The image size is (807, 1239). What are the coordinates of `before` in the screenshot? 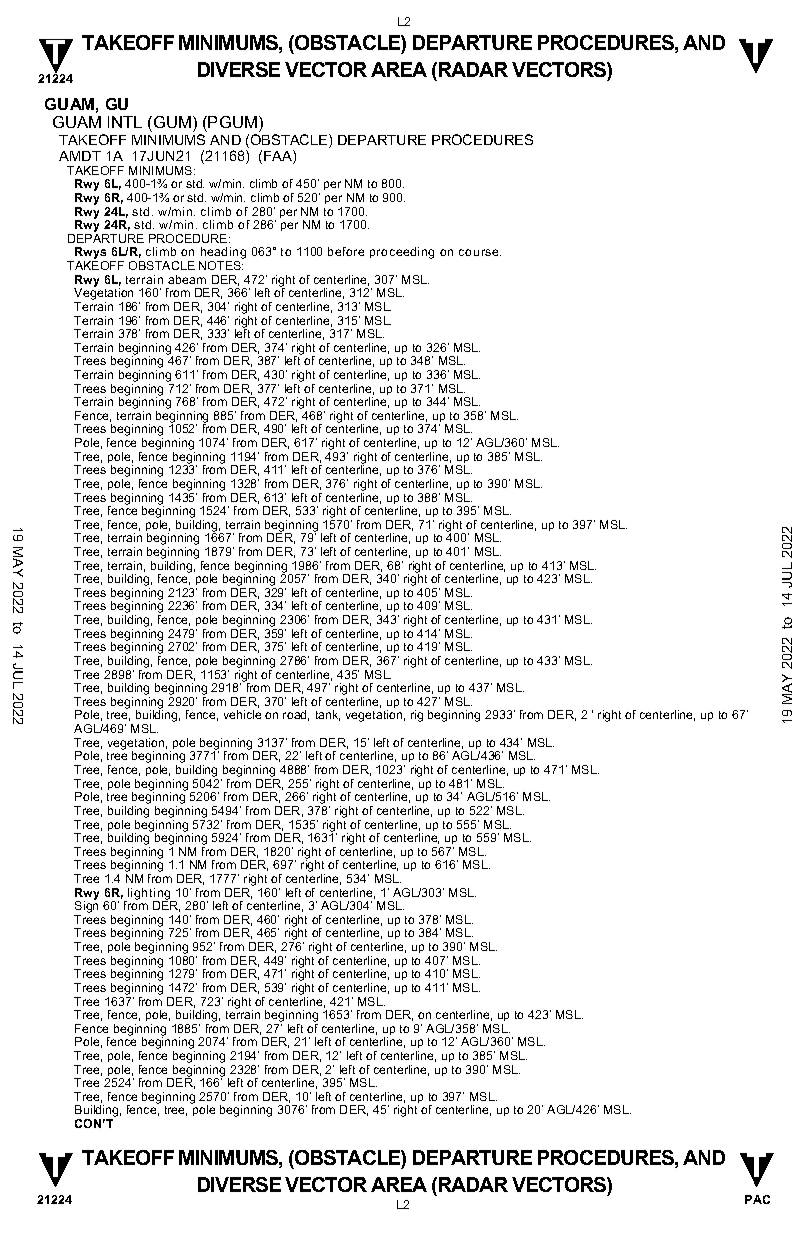 It's located at (346, 251).
